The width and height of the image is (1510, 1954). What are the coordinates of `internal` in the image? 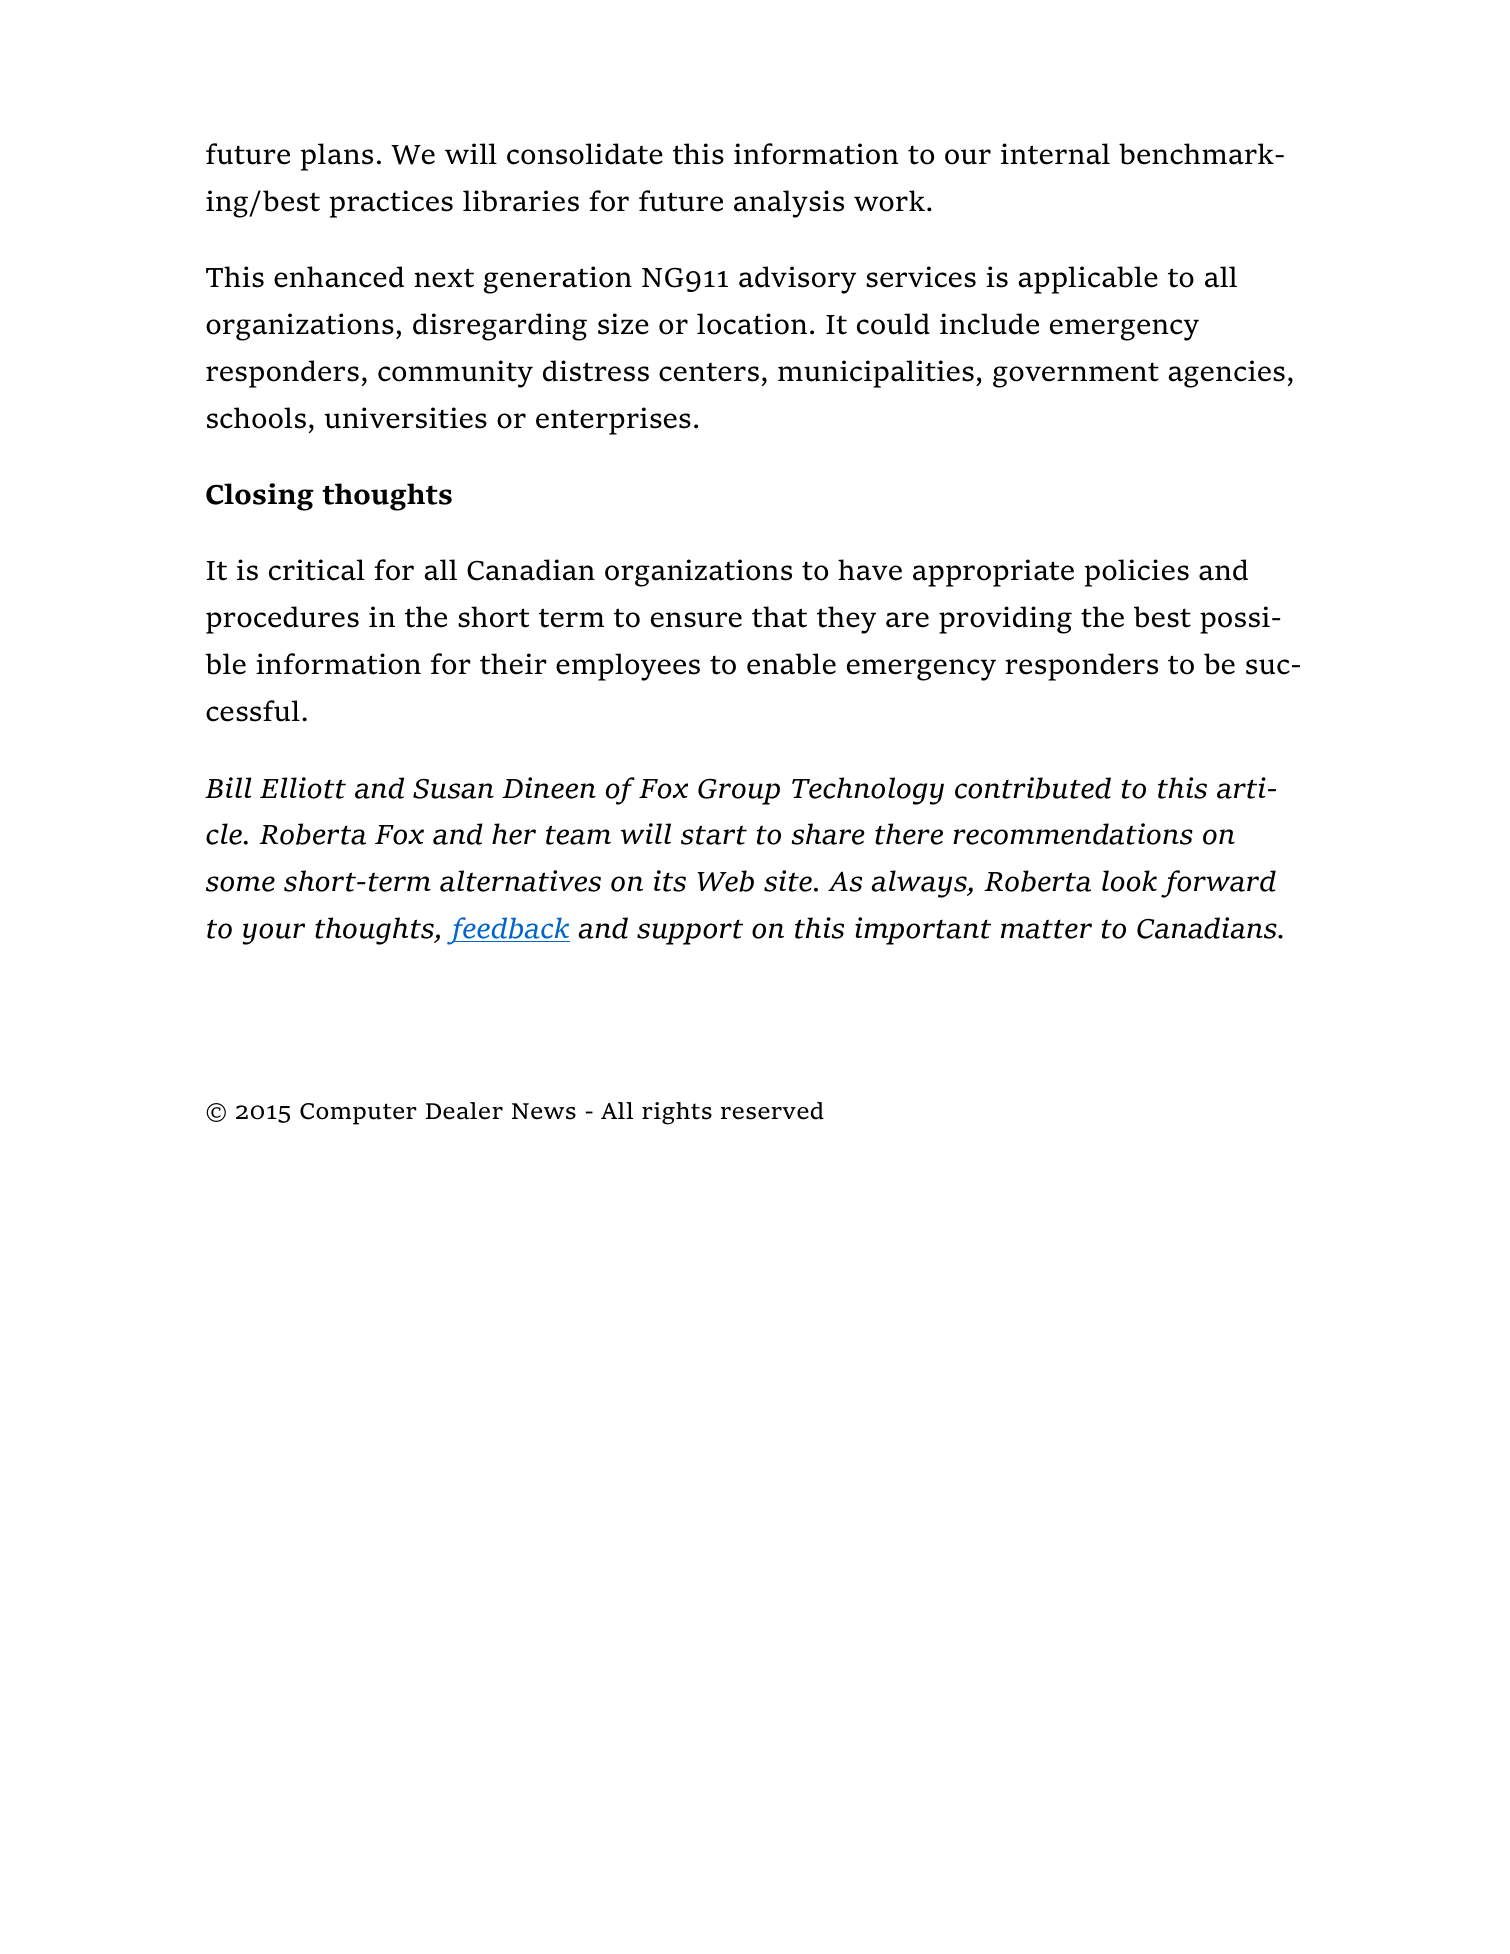 It's located at (1055, 154).
